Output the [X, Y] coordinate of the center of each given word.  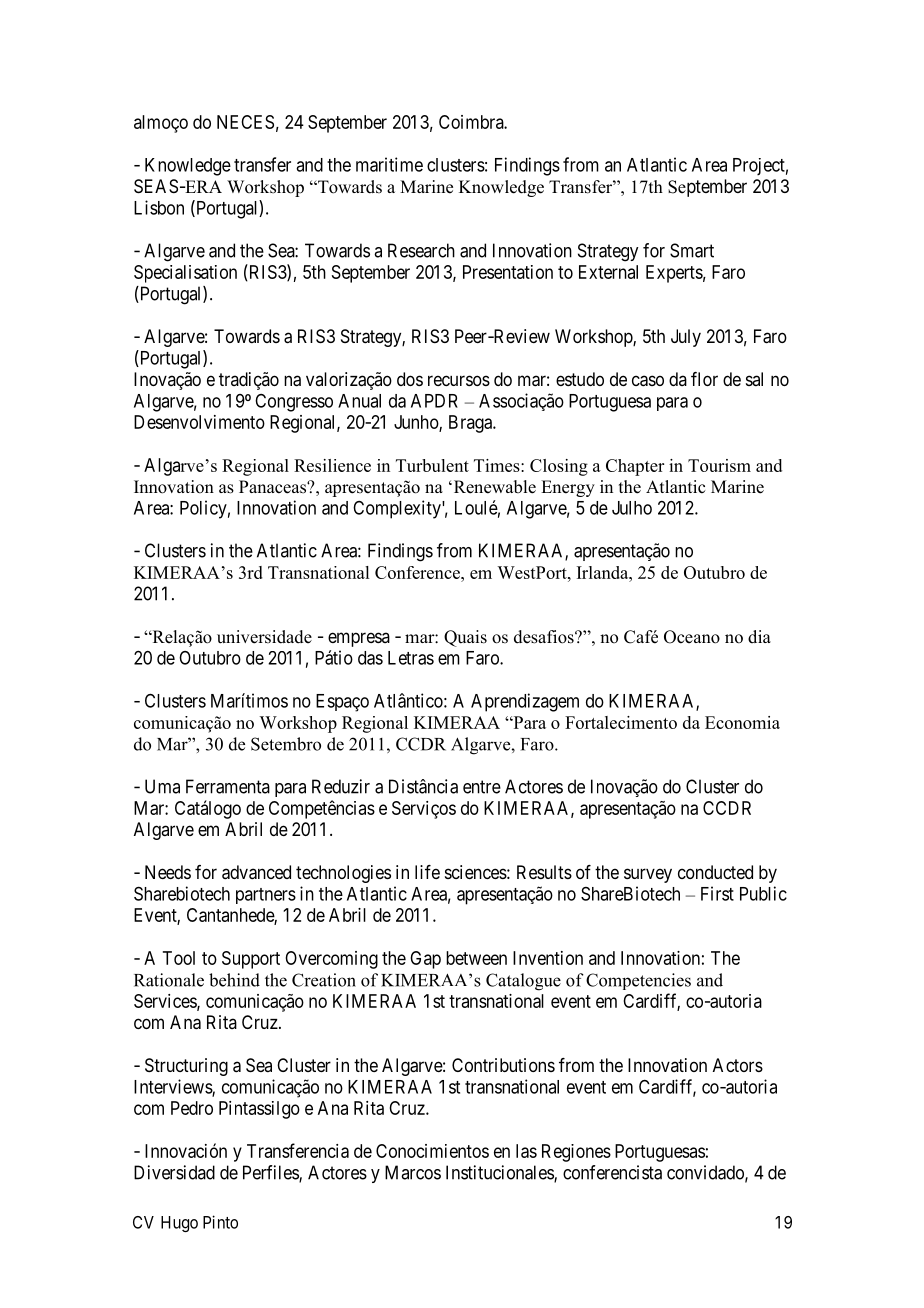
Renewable [493, 487]
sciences [476, 872]
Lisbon [159, 207]
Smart [692, 250]
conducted [715, 872]
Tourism [719, 465]
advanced [256, 872]
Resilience [332, 465]
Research [421, 250]
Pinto [220, 1222]
